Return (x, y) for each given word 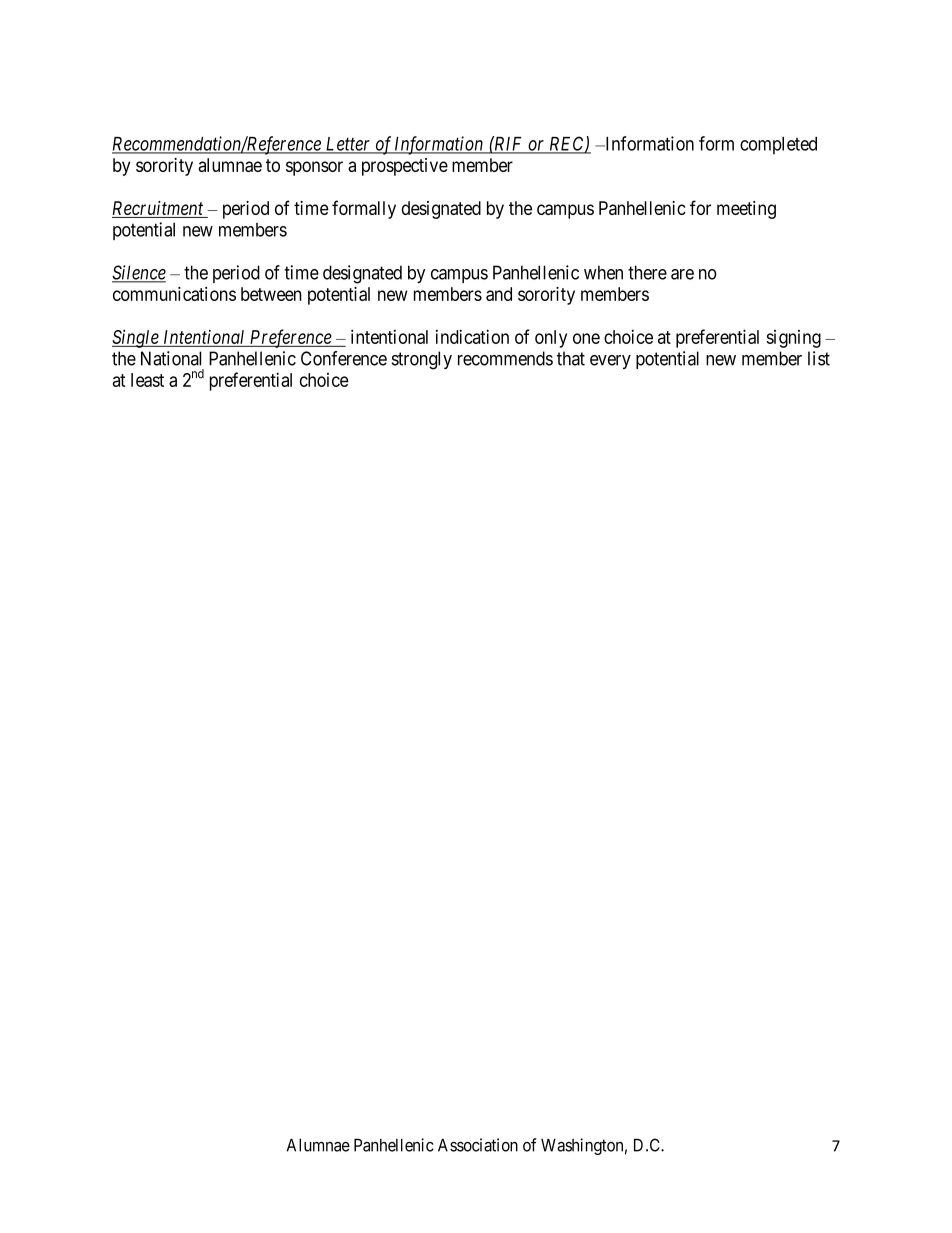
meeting (746, 210)
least (147, 380)
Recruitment (159, 209)
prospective (405, 167)
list (819, 358)
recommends (505, 358)
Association (478, 1145)
